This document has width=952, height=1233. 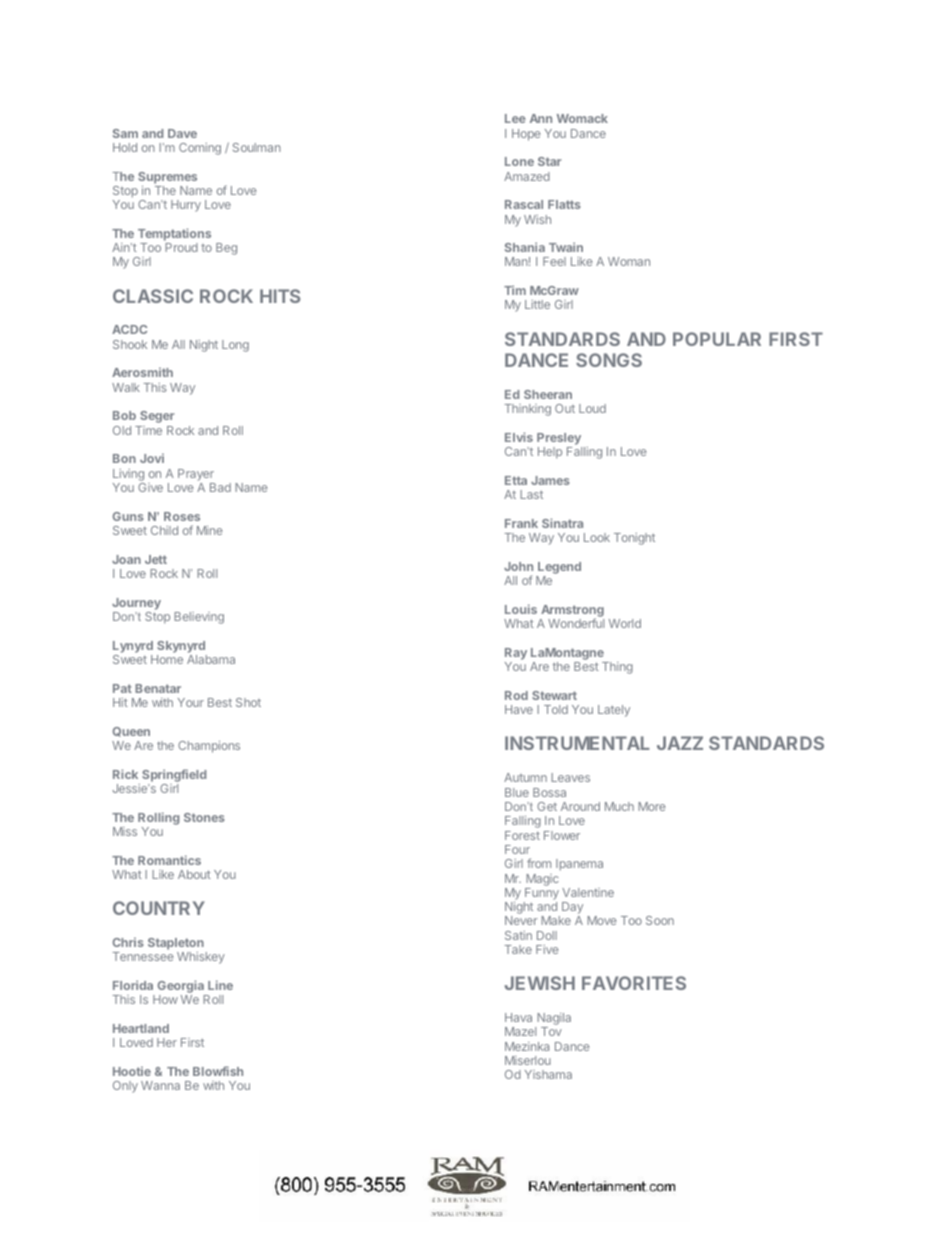 What do you see at coordinates (235, 346) in the document?
I see `Long` at bounding box center [235, 346].
